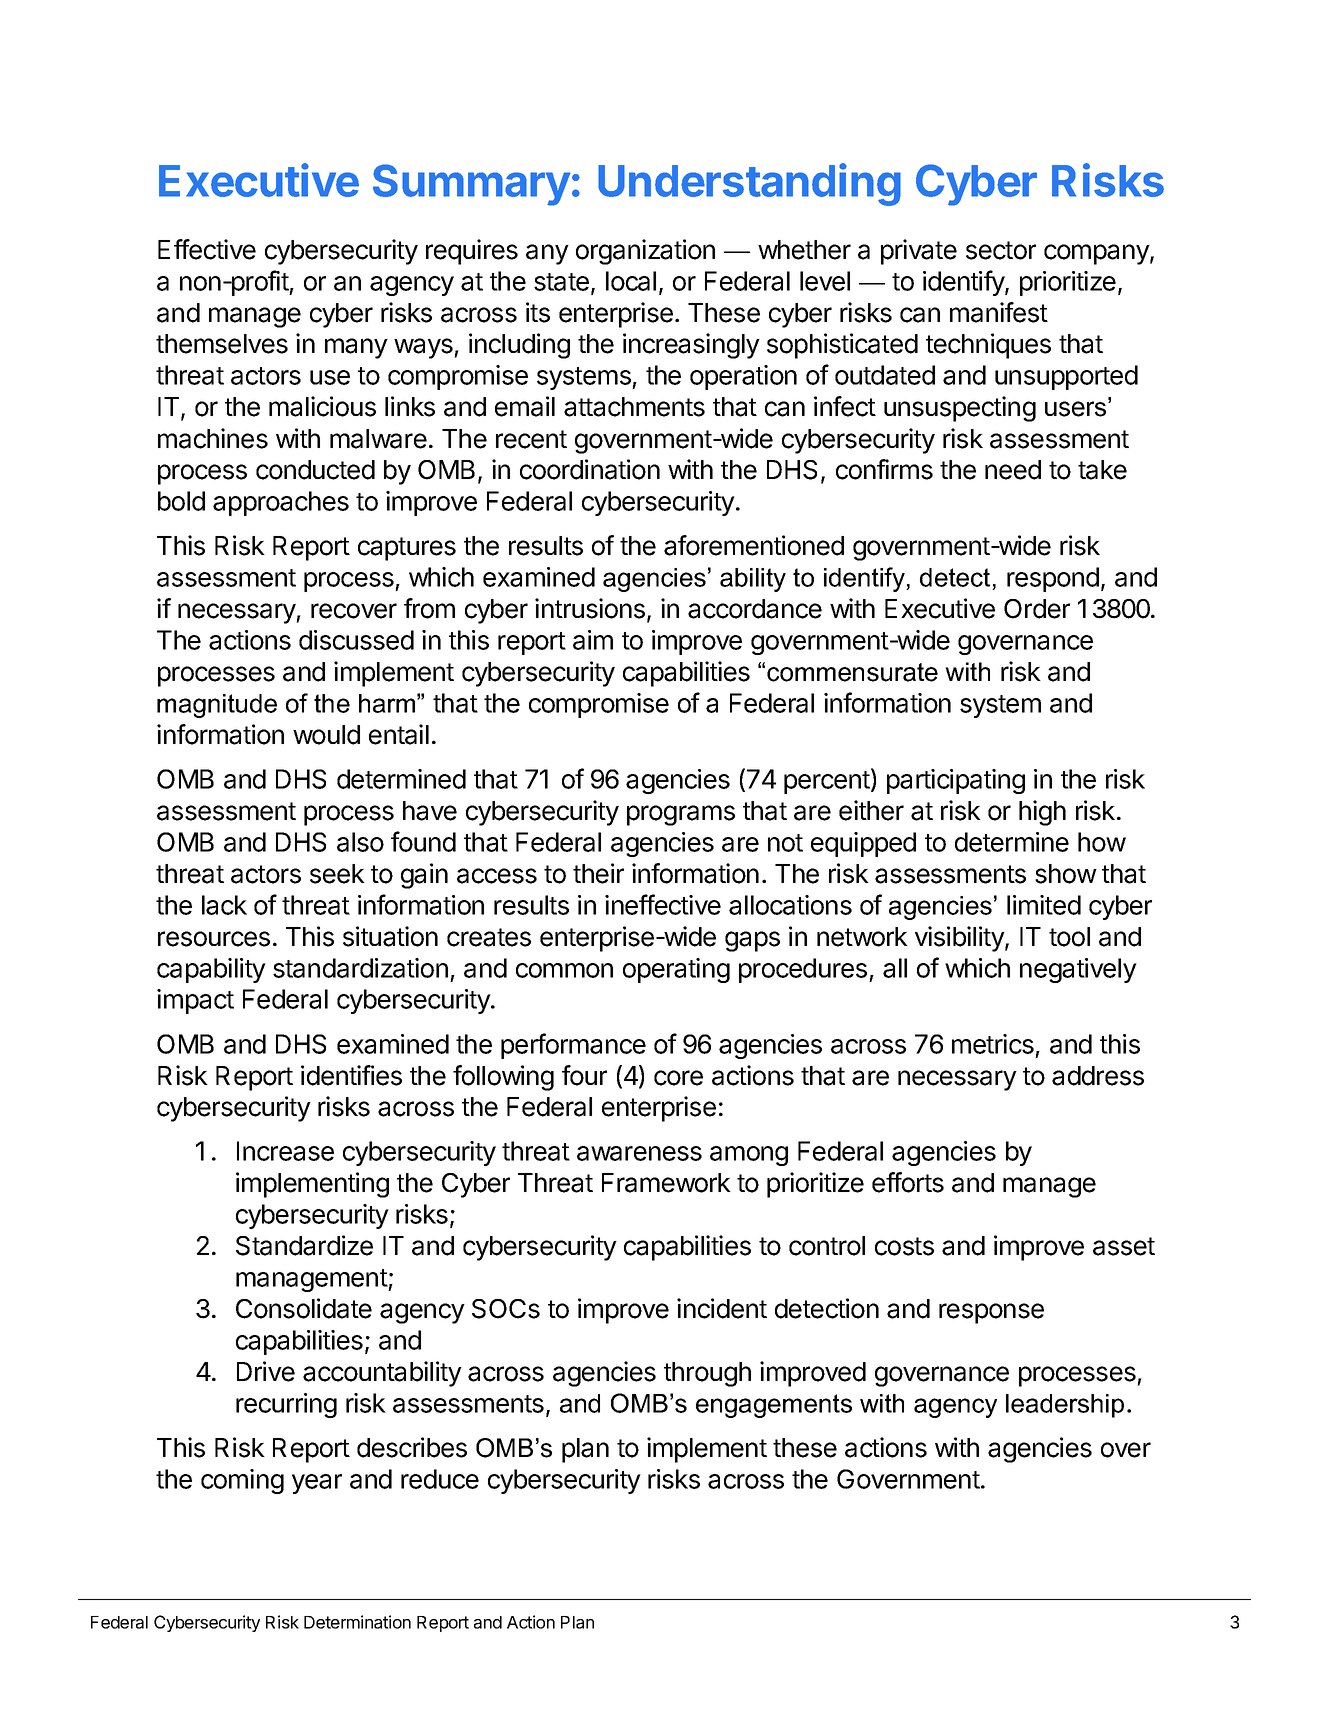 The height and width of the screenshot is (1720, 1329). What do you see at coordinates (440, 1479) in the screenshot?
I see `reduce` at bounding box center [440, 1479].
